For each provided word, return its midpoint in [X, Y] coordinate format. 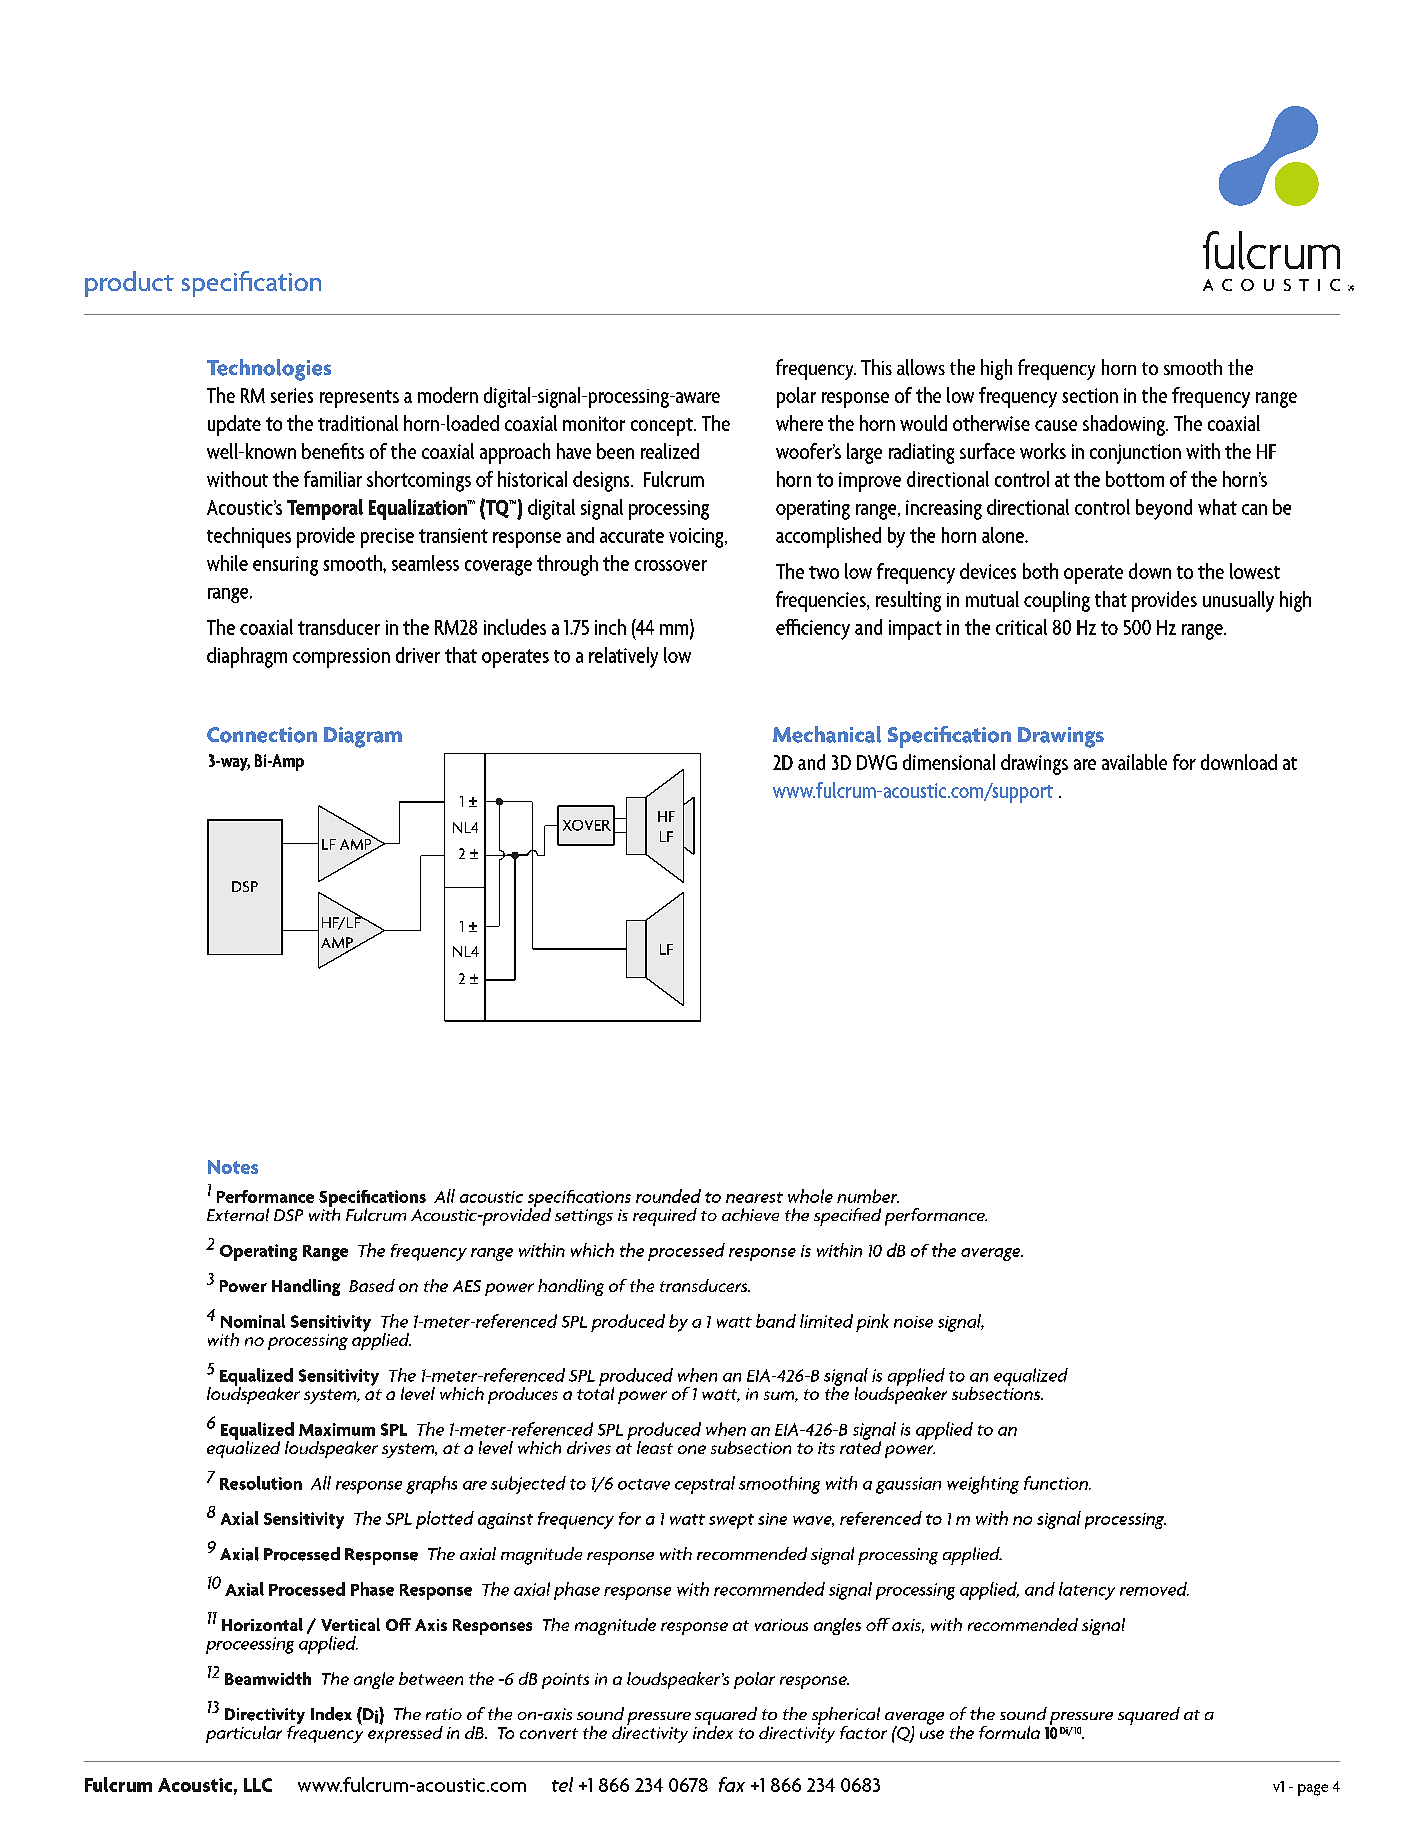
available [1134, 762]
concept [663, 427]
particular [244, 1734]
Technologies [269, 370]
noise [913, 1322]
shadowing [1125, 425]
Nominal [253, 1321]
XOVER [587, 825]
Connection [262, 735]
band [776, 1321]
